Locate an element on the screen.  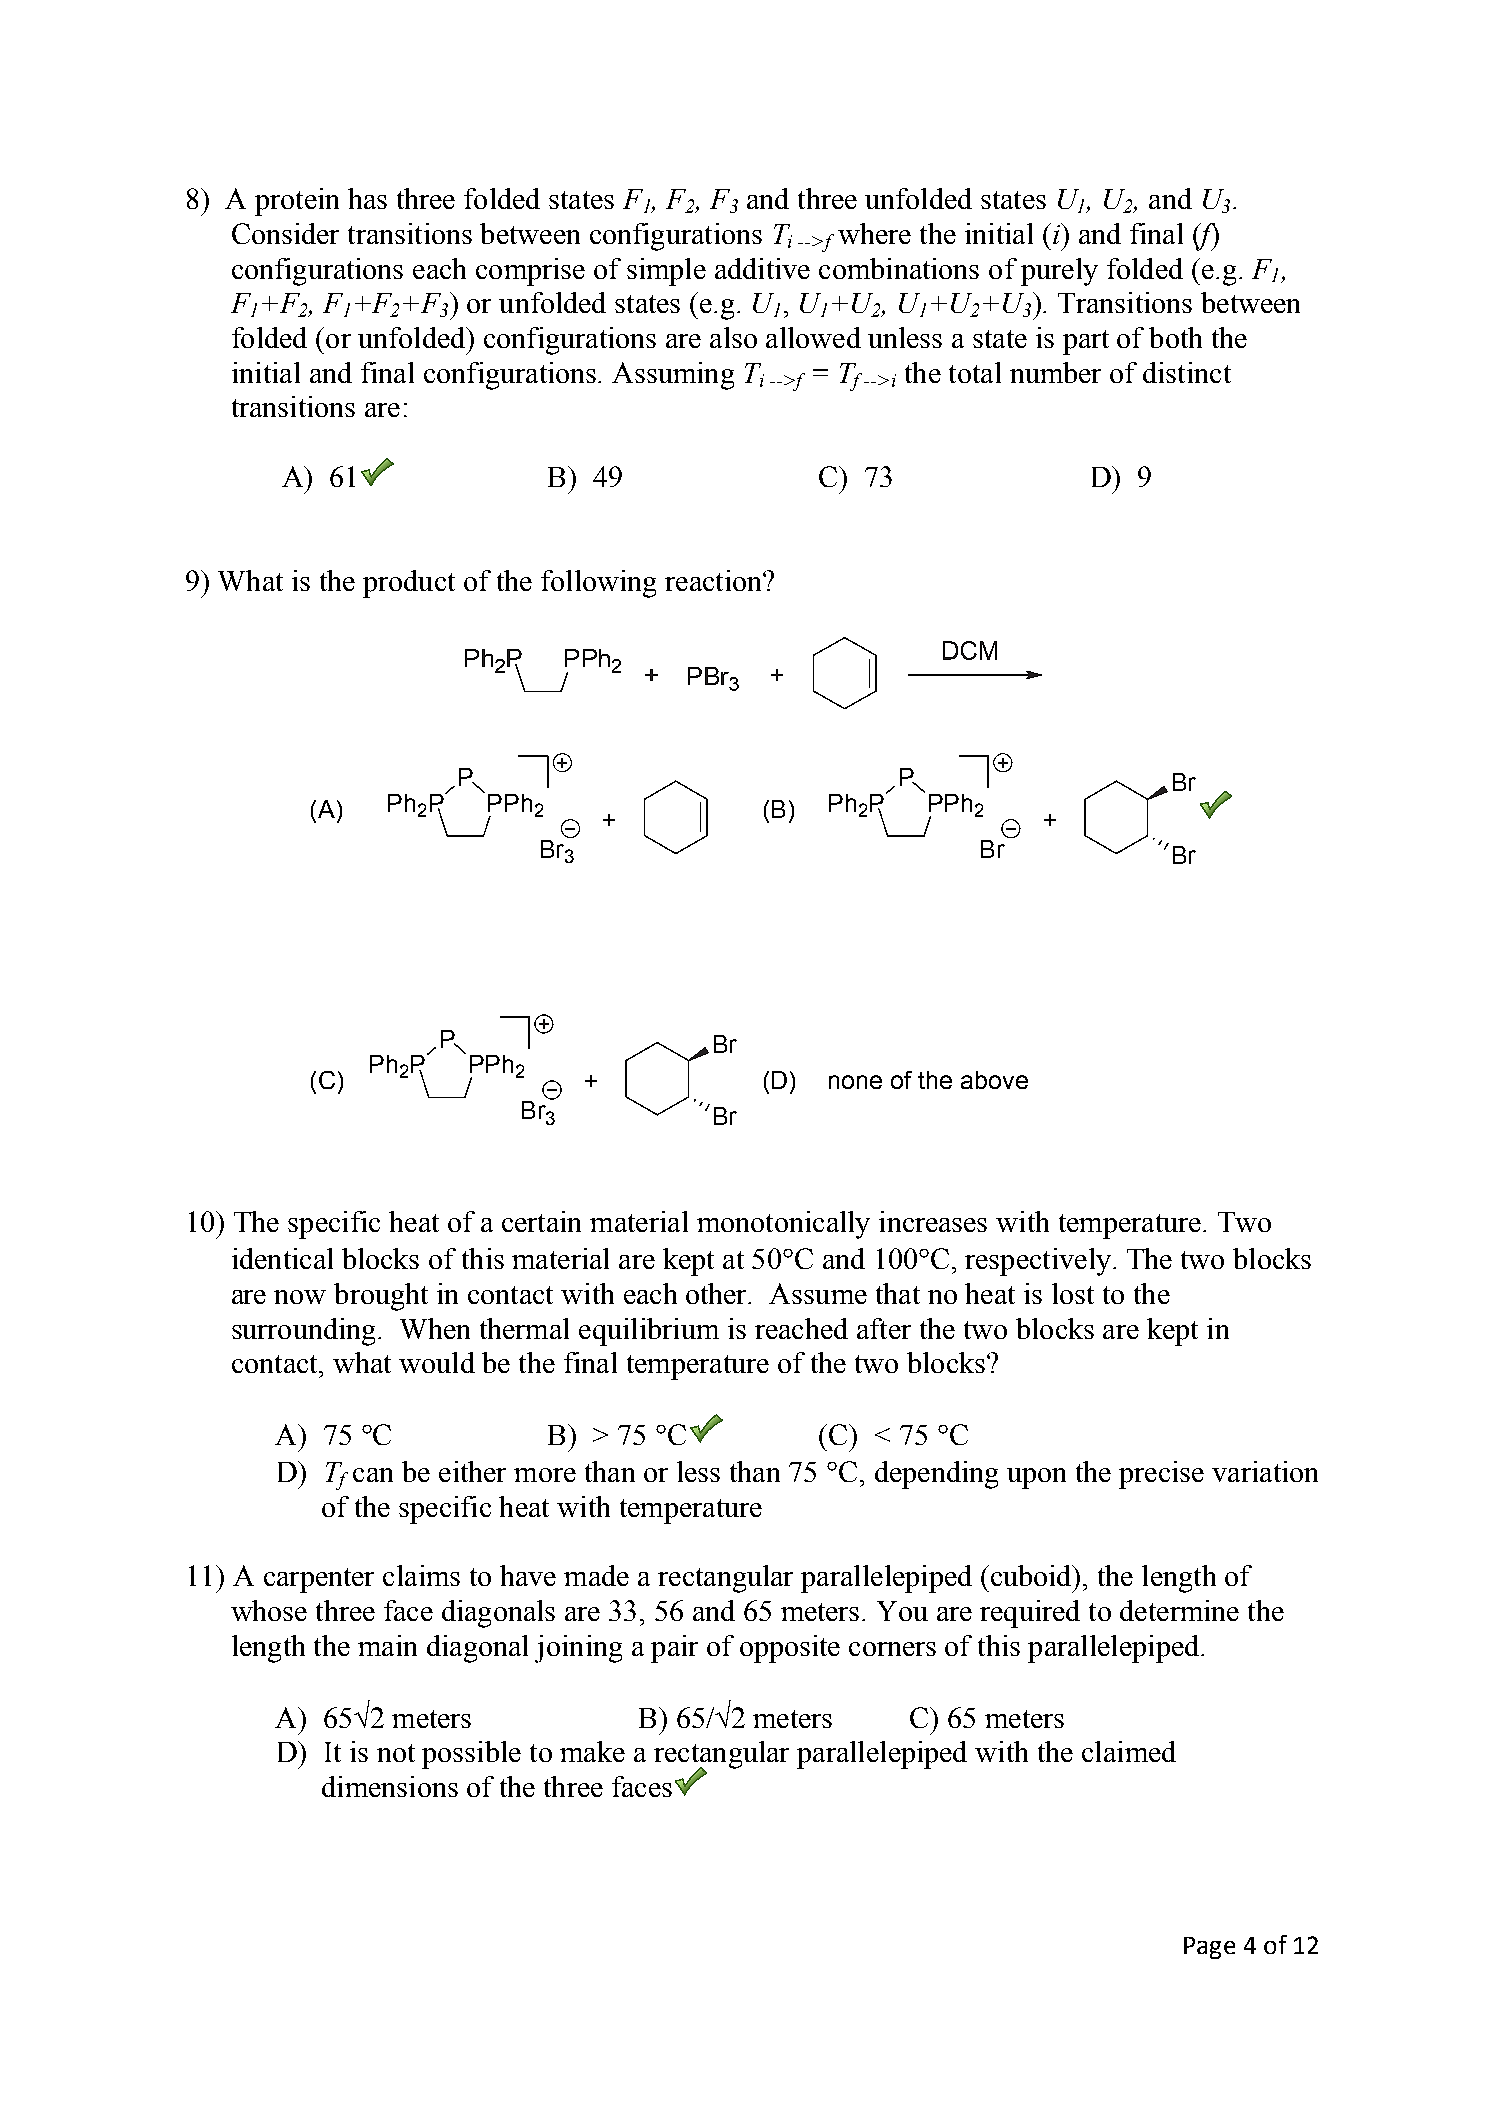
purely is located at coordinates (1059, 272).
